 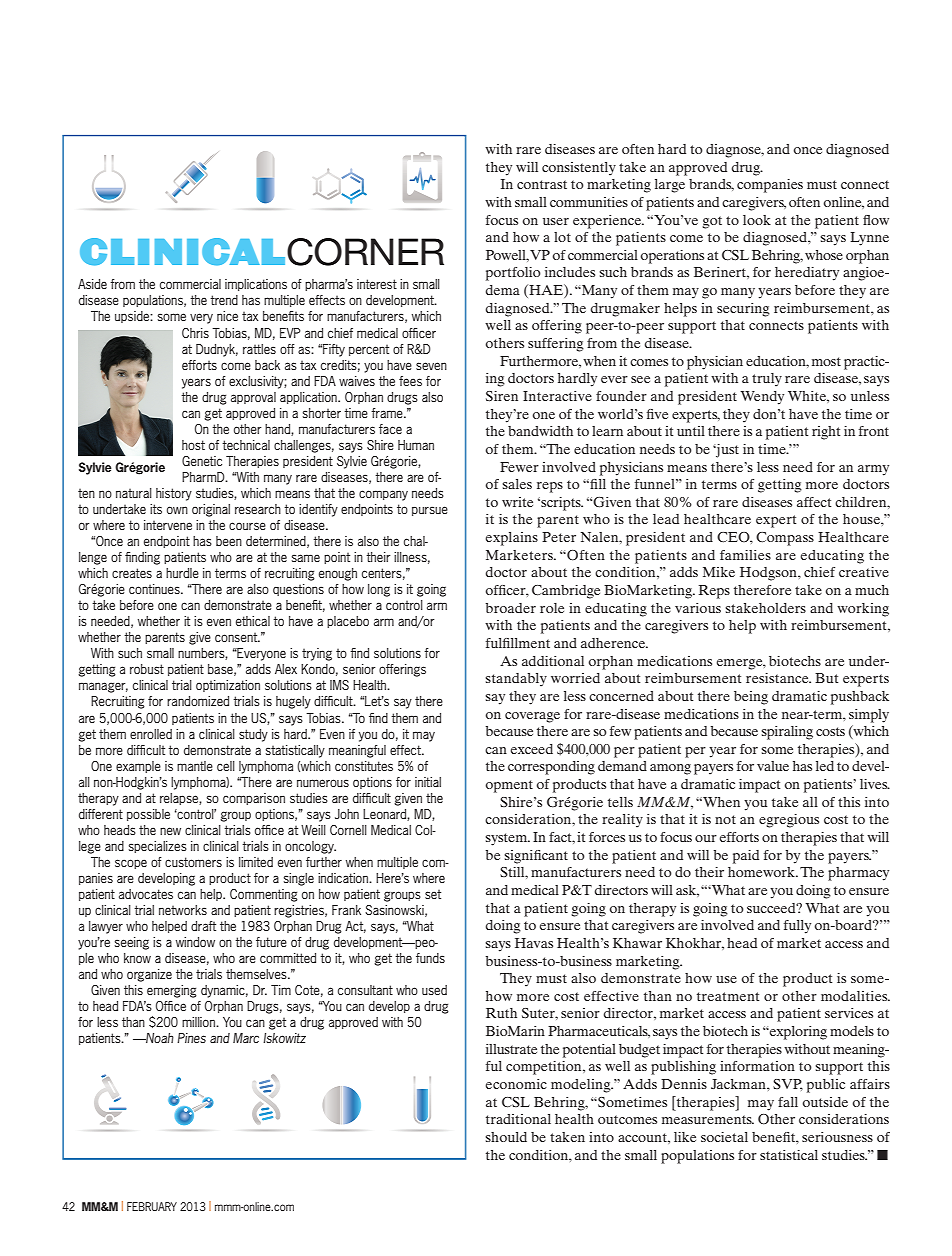 I want to click on should, so click(x=506, y=1137).
